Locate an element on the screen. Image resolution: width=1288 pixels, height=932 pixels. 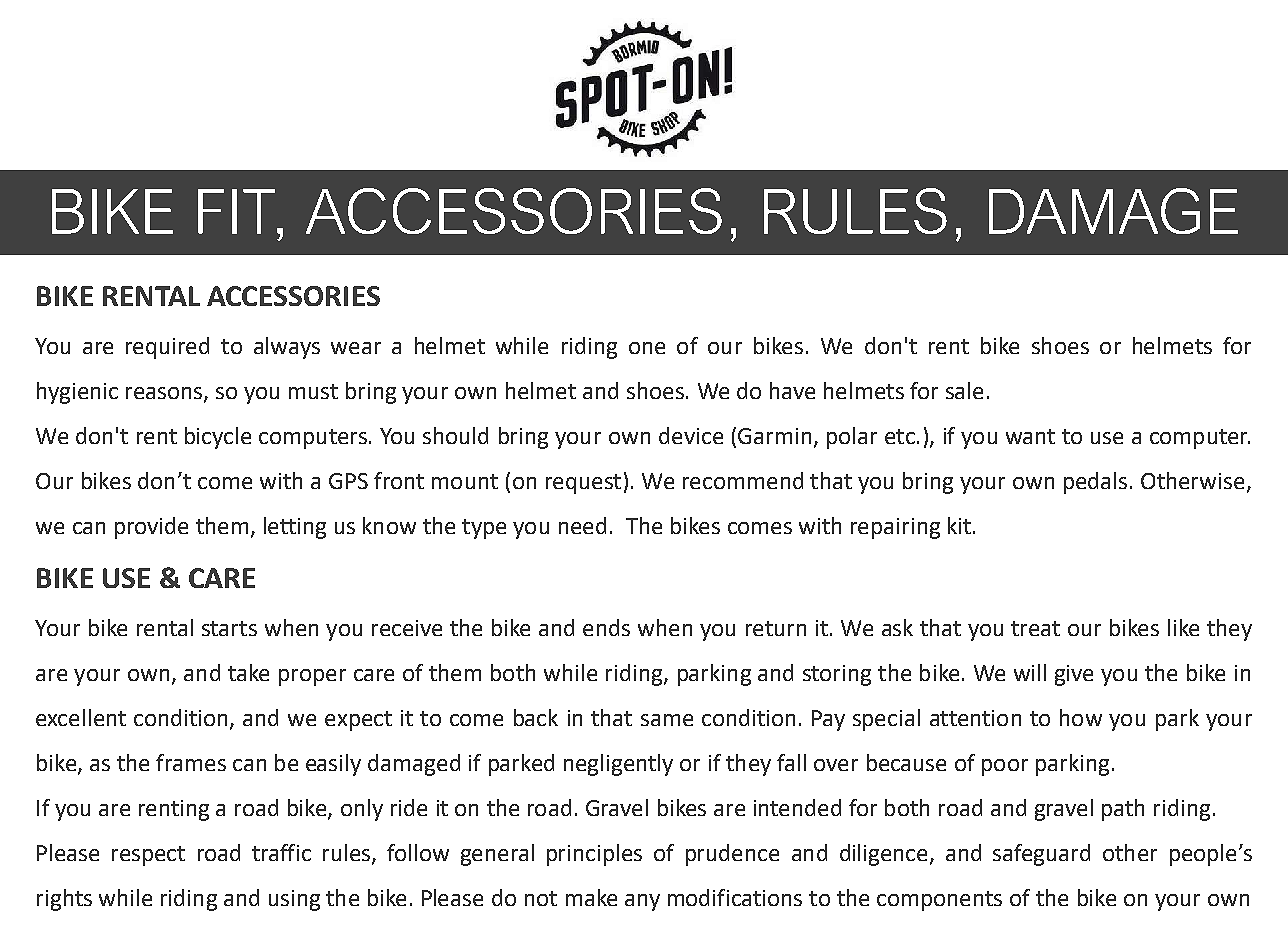
respect is located at coordinates (148, 856).
